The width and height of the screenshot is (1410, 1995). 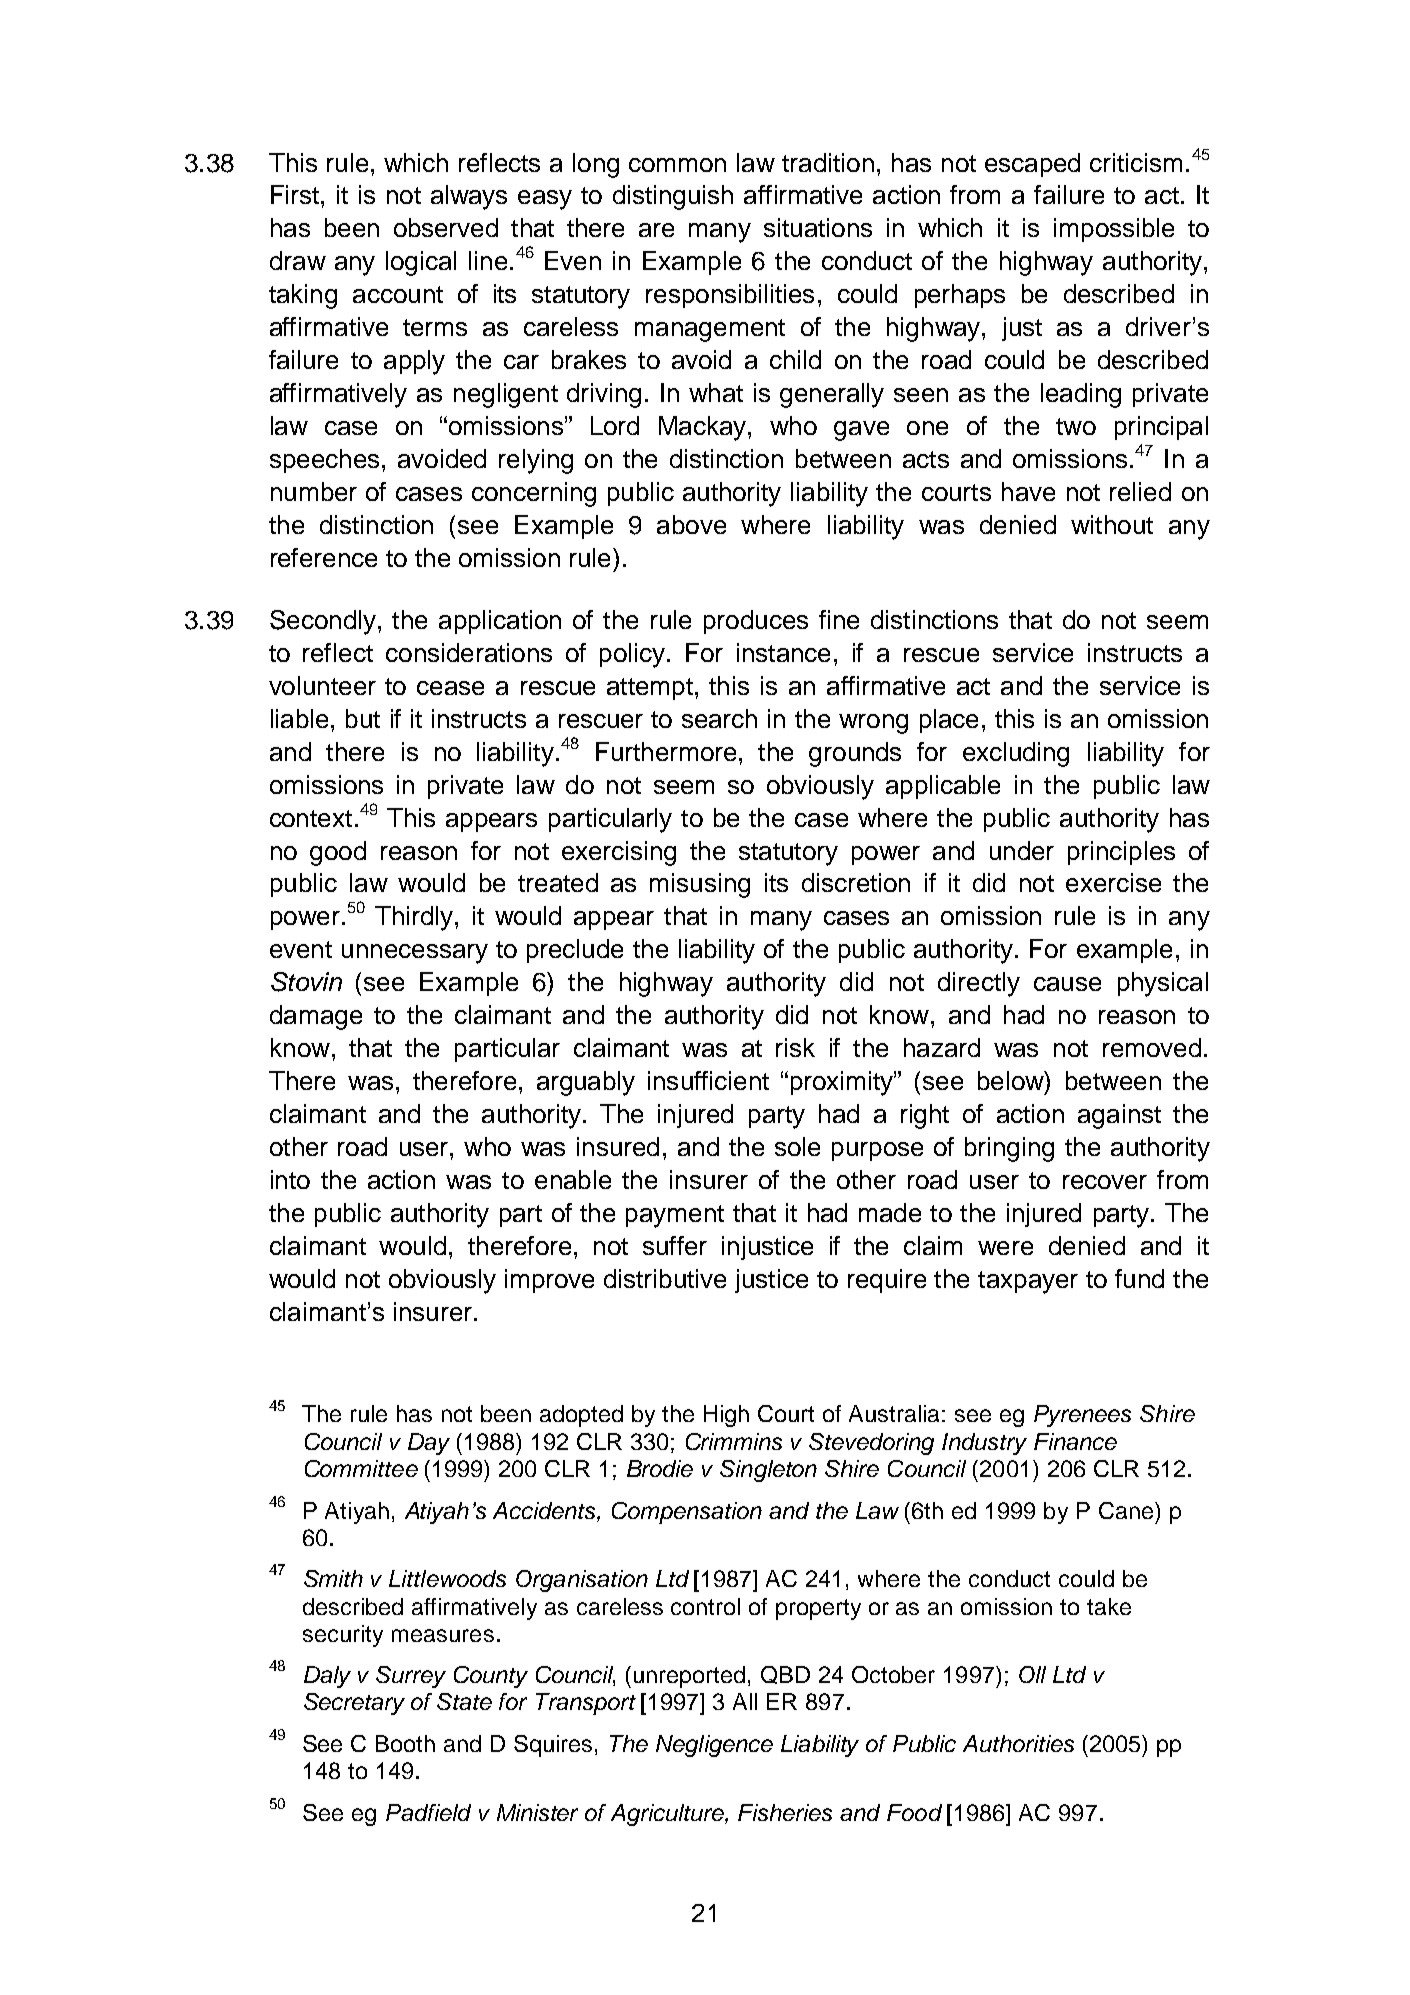 I want to click on cease, so click(x=450, y=688).
